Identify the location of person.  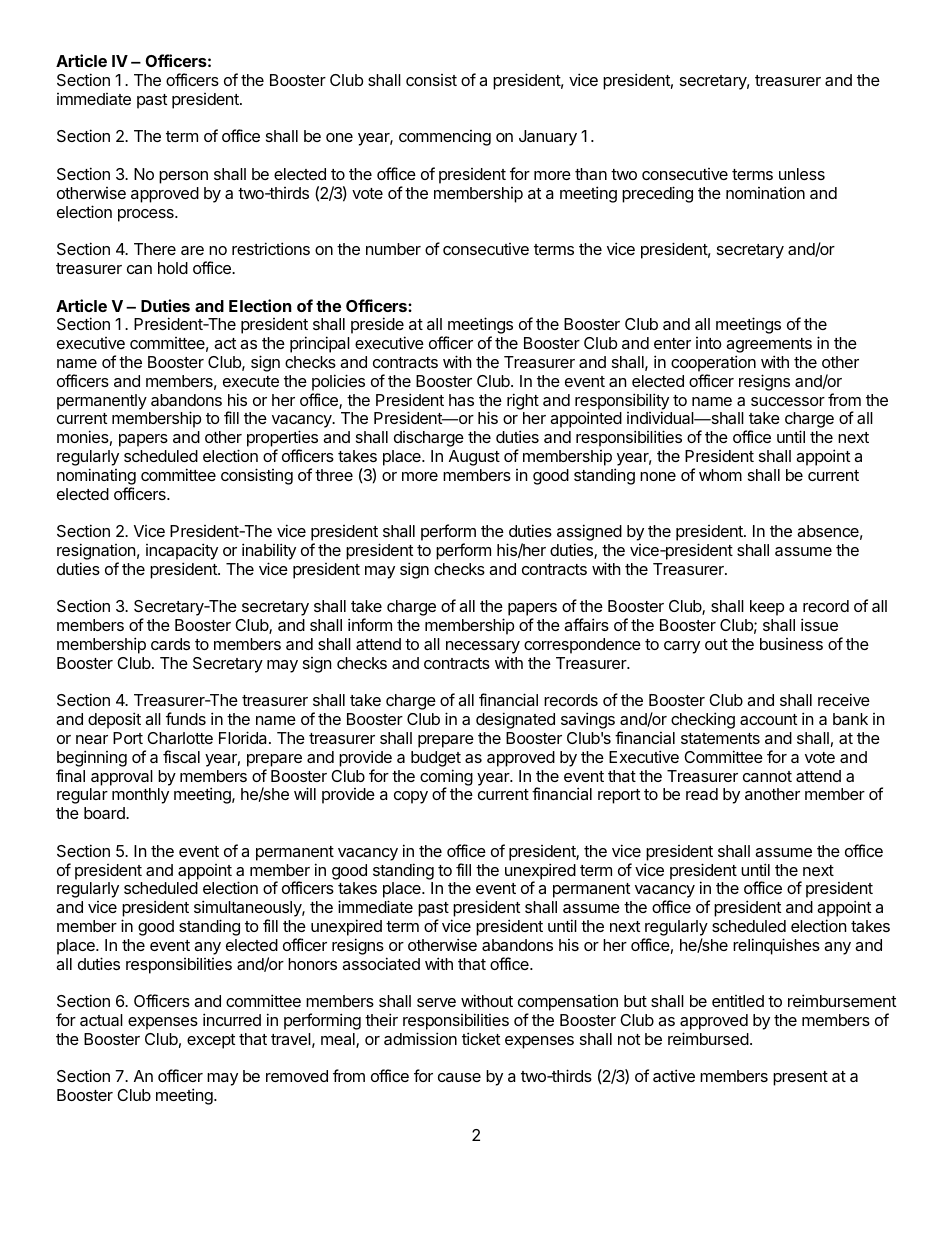
(183, 177).
